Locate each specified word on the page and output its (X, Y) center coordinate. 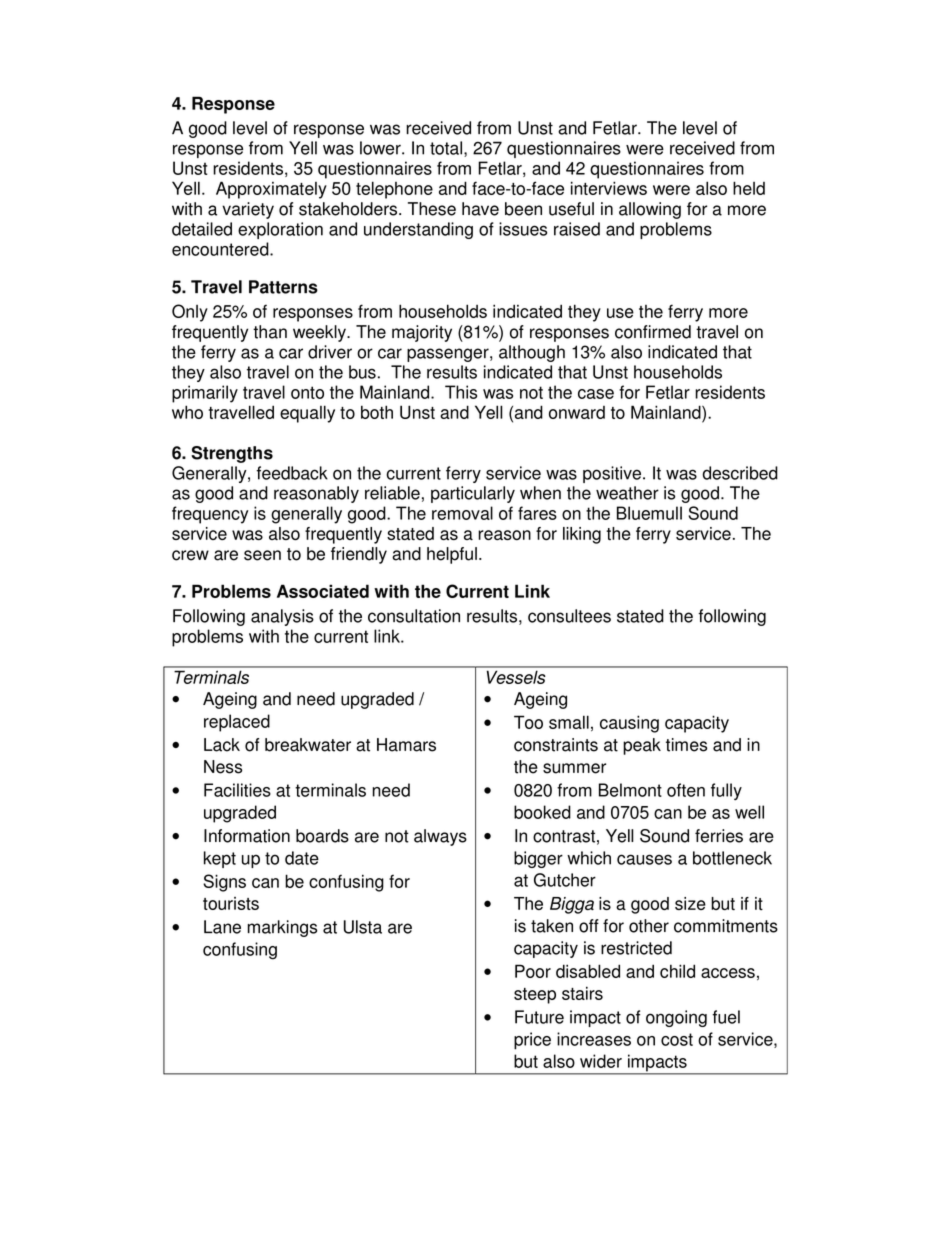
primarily (205, 394)
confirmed (653, 332)
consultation (414, 616)
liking (582, 535)
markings (282, 928)
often (686, 790)
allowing (650, 210)
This (461, 392)
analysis (282, 617)
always (440, 837)
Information (247, 836)
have (480, 209)
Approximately (271, 190)
